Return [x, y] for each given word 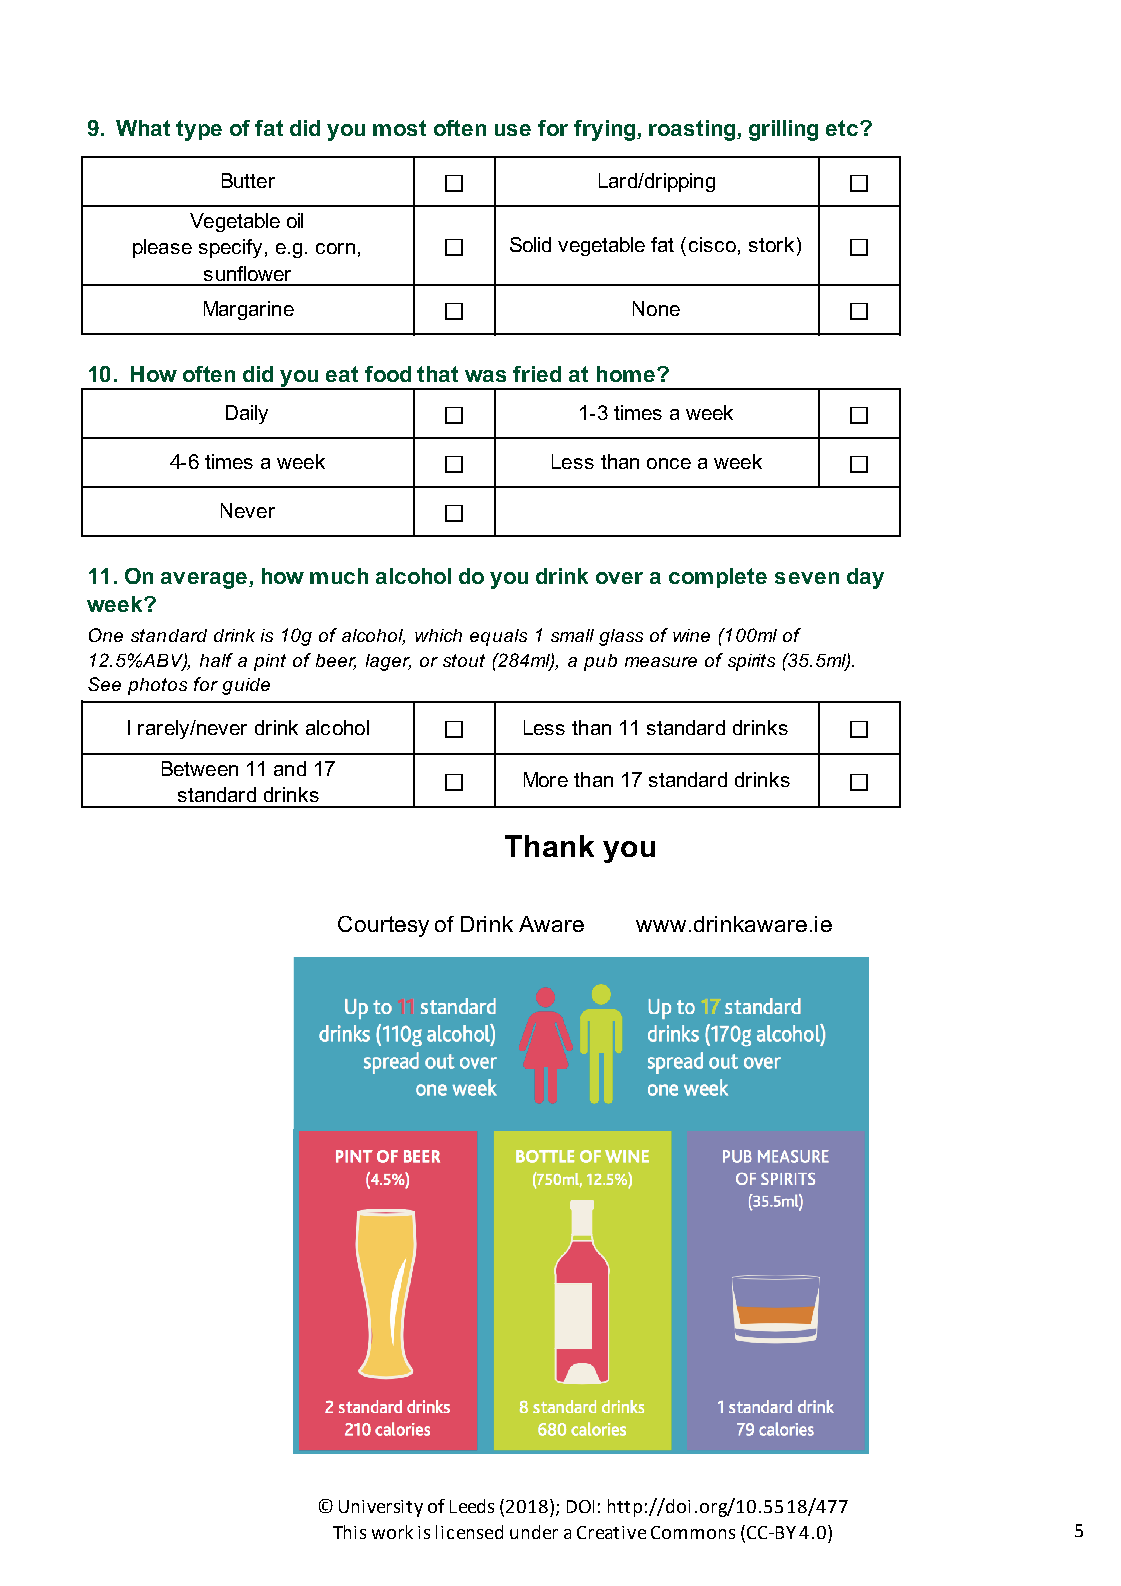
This [349, 1532]
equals [498, 637]
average [205, 580]
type [199, 130]
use [513, 130]
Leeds [472, 1506]
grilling [783, 130]
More [546, 779]
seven [807, 578]
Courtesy [383, 926]
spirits [751, 662]
